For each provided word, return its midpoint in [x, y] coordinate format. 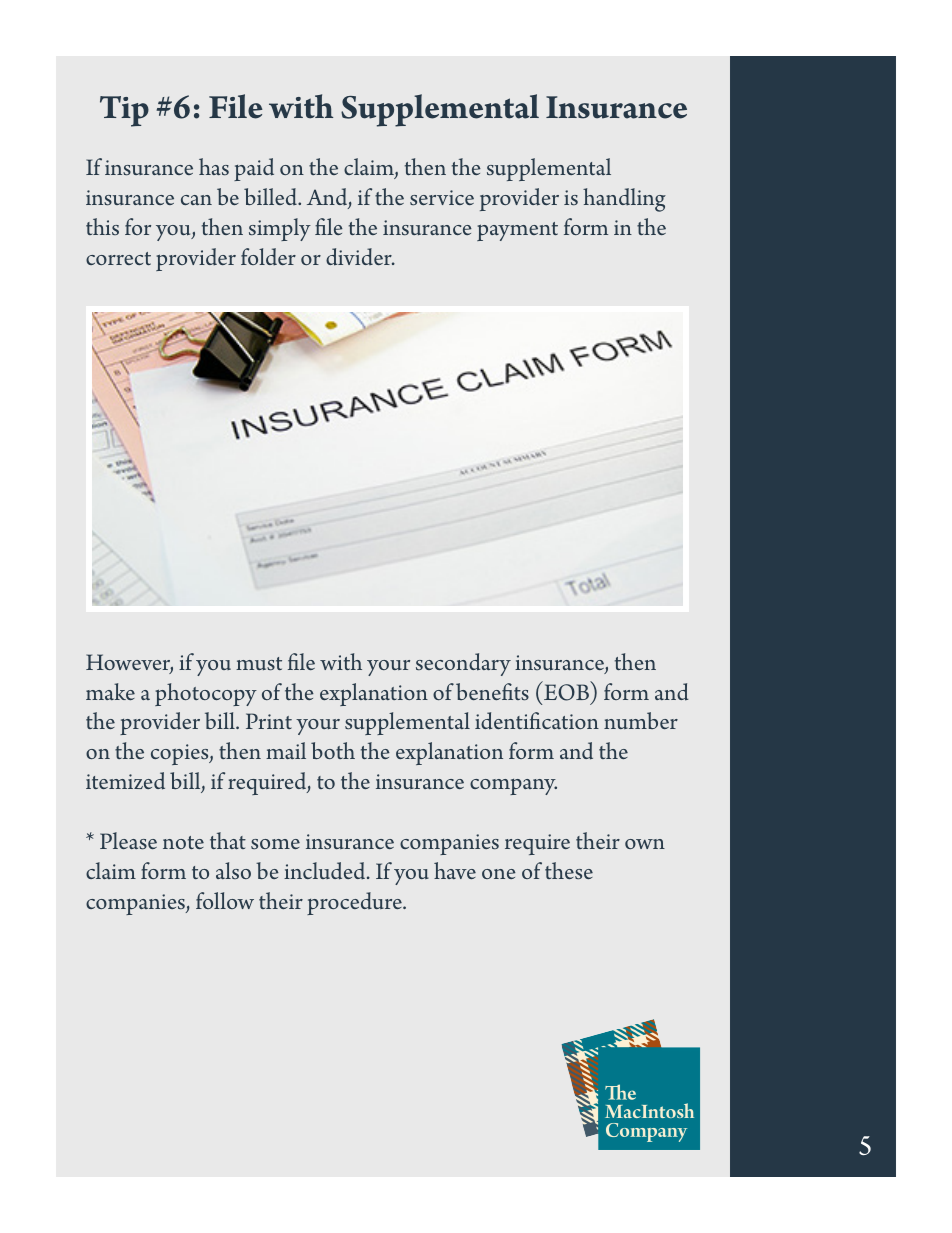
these [569, 870]
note [183, 842]
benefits [492, 692]
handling [624, 200]
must [259, 664]
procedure [355, 903]
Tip [124, 111]
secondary [463, 664]
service [442, 197]
